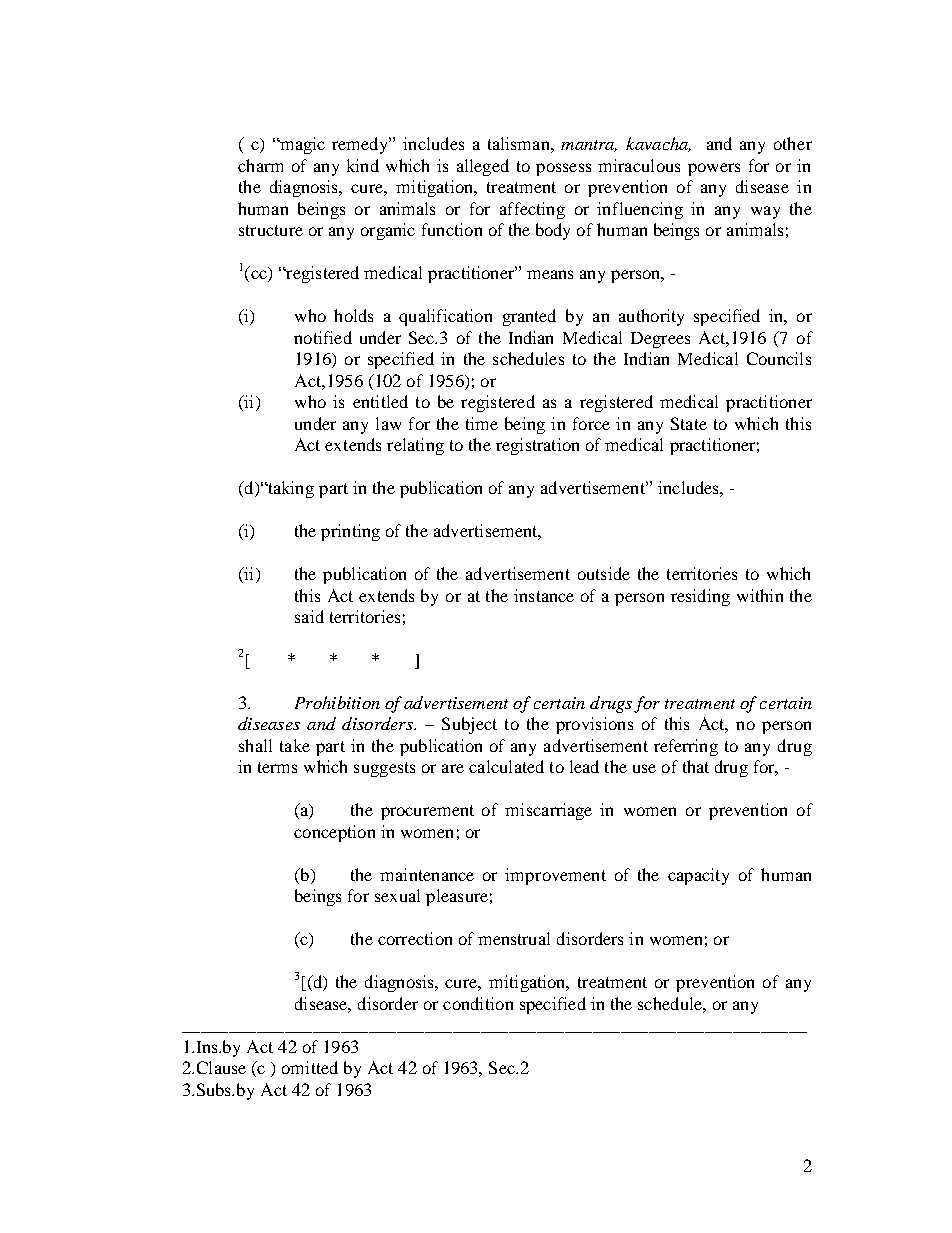 This document has width=952, height=1233. I want to click on printing, so click(350, 532).
